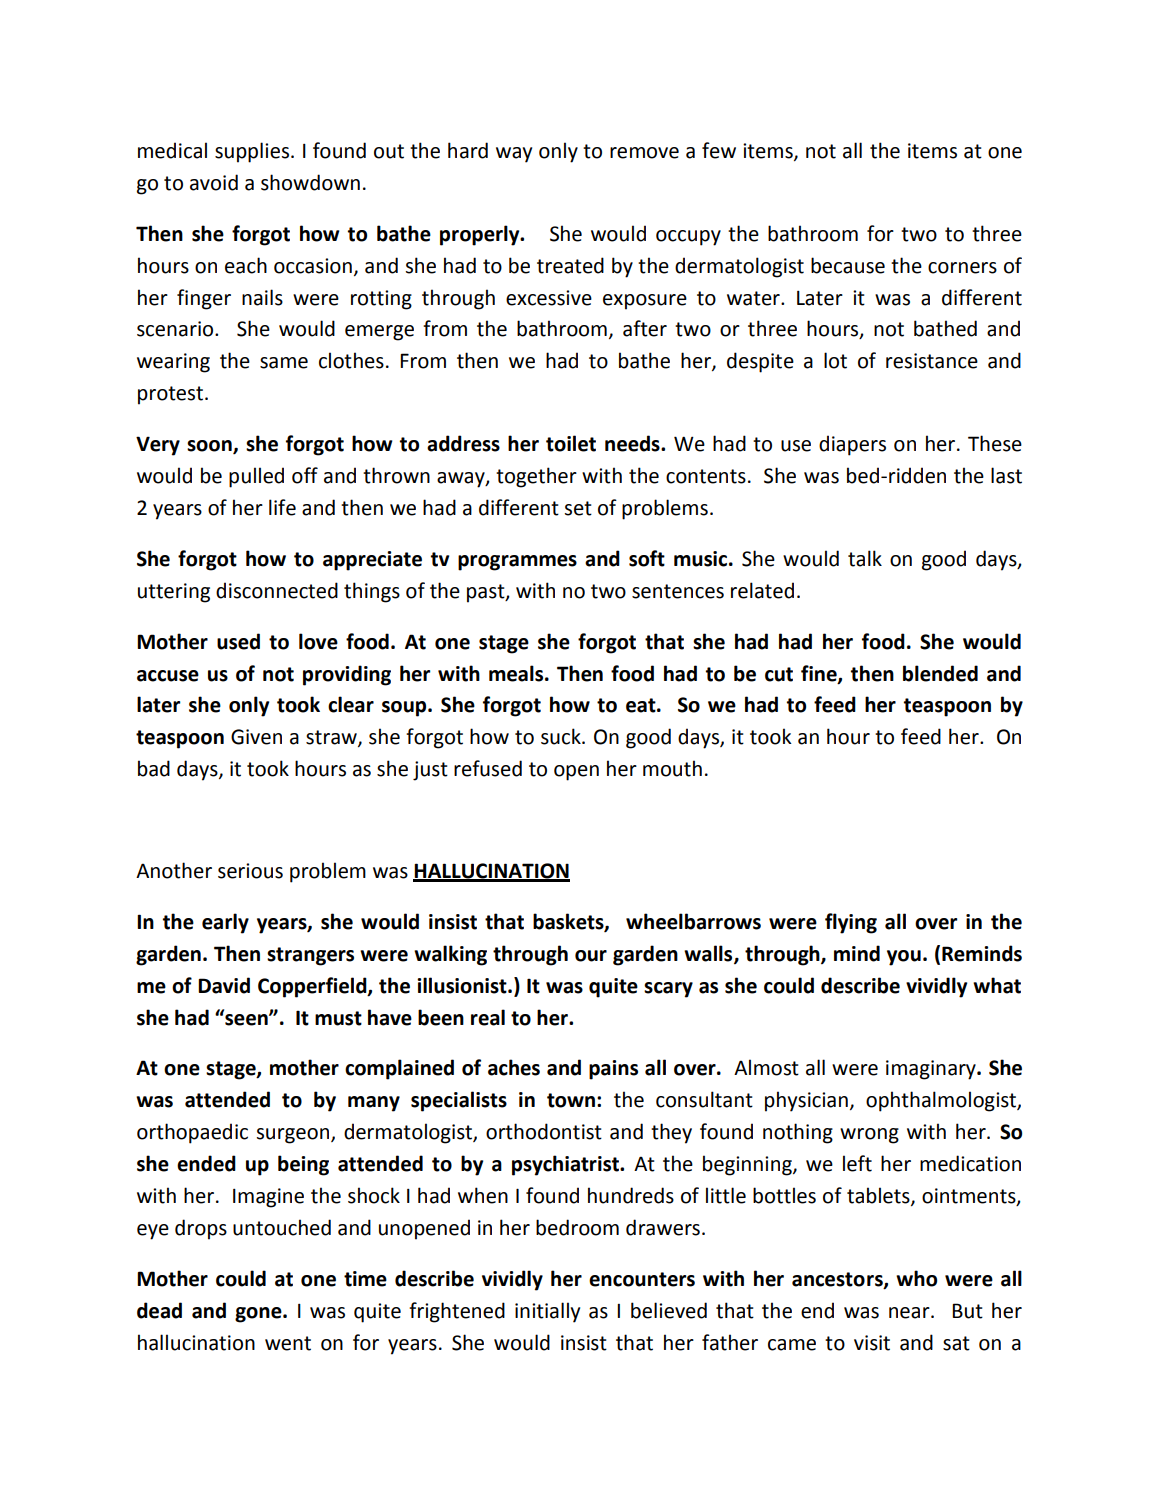  What do you see at coordinates (848, 265) in the screenshot?
I see `because` at bounding box center [848, 265].
